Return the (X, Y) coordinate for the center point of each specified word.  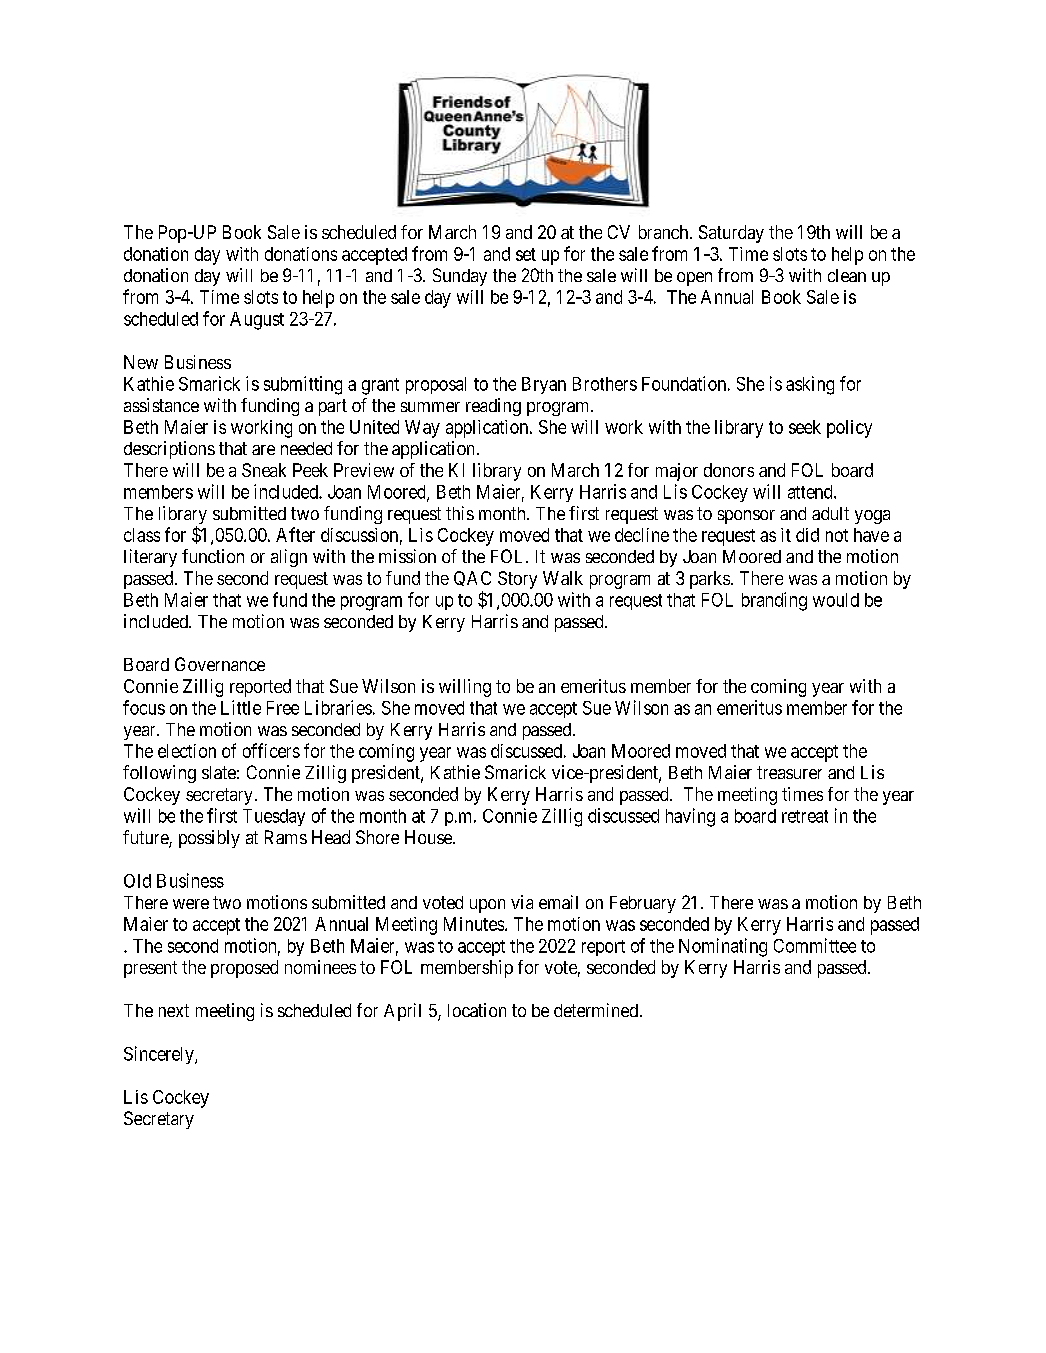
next (174, 1010)
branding (774, 601)
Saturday (731, 234)
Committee (815, 945)
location (477, 1010)
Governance (220, 664)
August (257, 321)
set (526, 254)
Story (517, 580)
